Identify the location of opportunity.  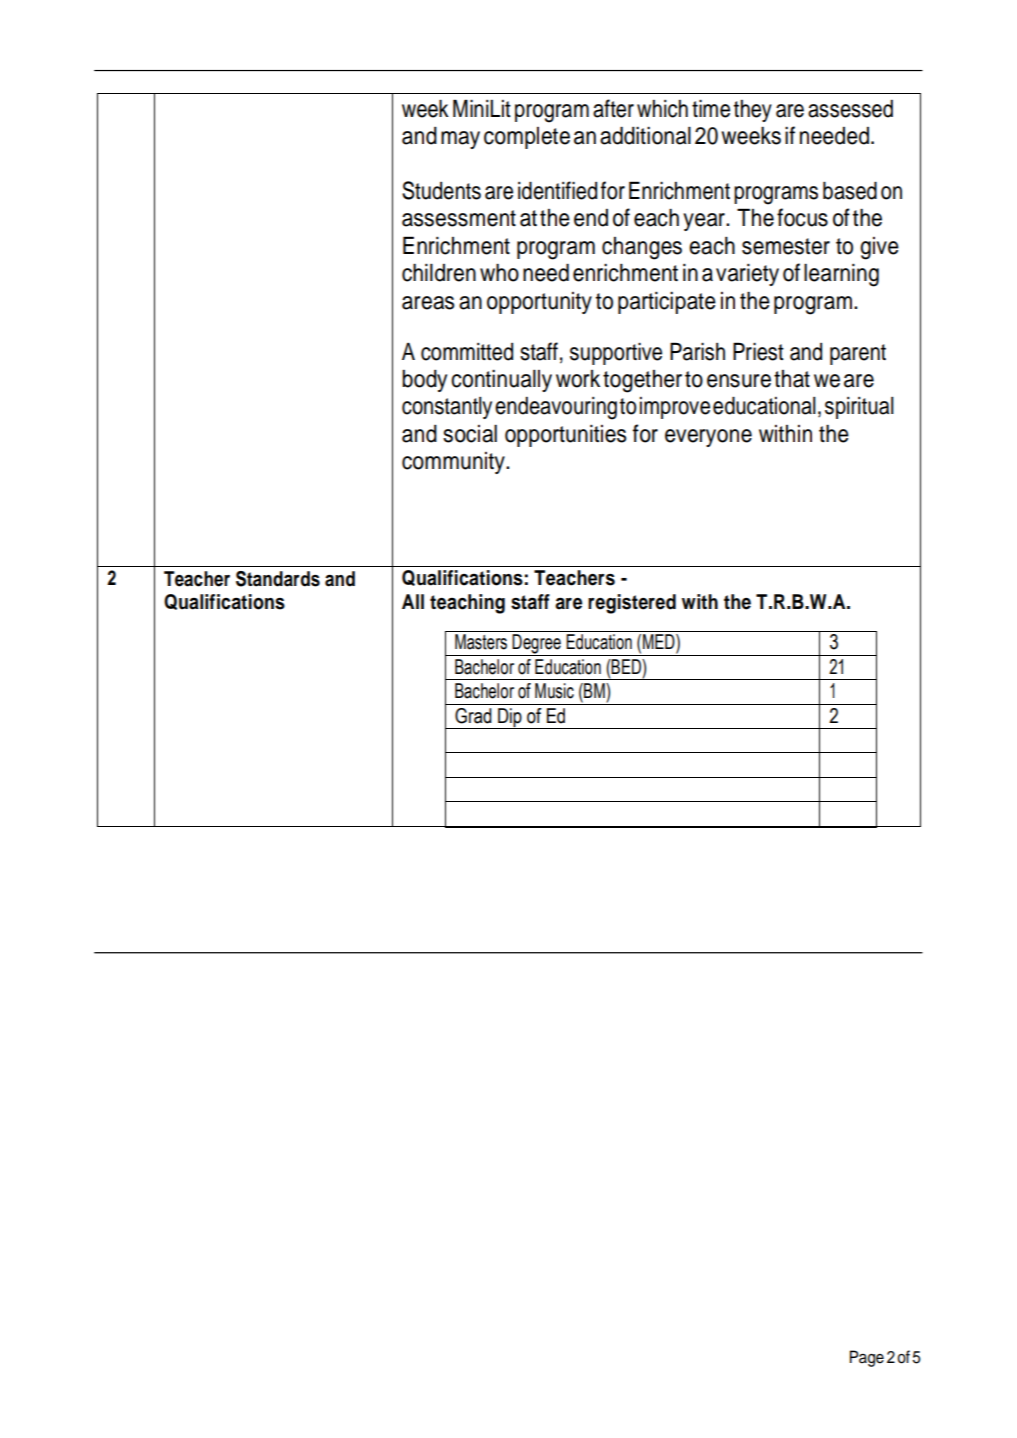
(539, 303).
